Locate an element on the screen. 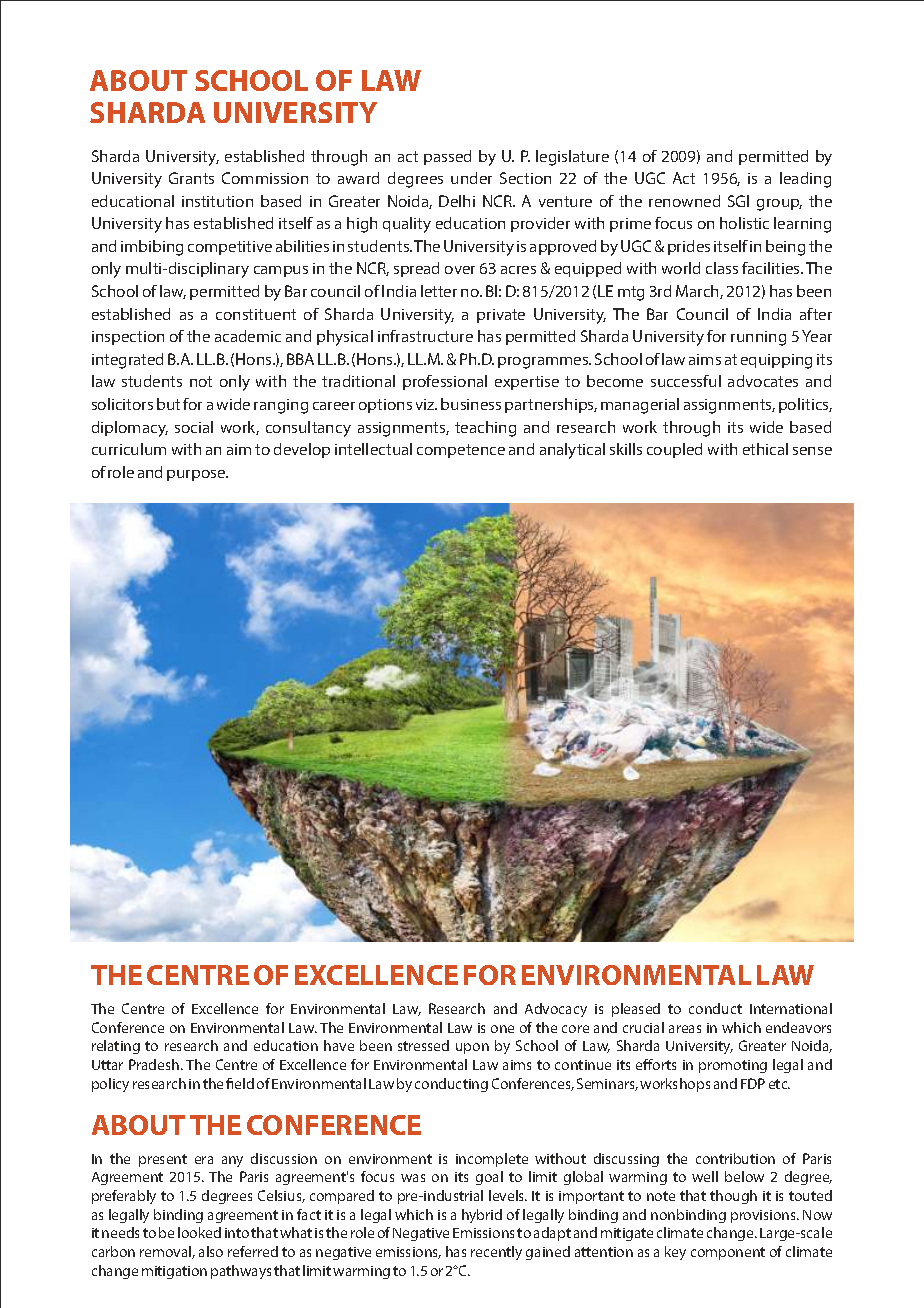  component is located at coordinates (728, 1253).
